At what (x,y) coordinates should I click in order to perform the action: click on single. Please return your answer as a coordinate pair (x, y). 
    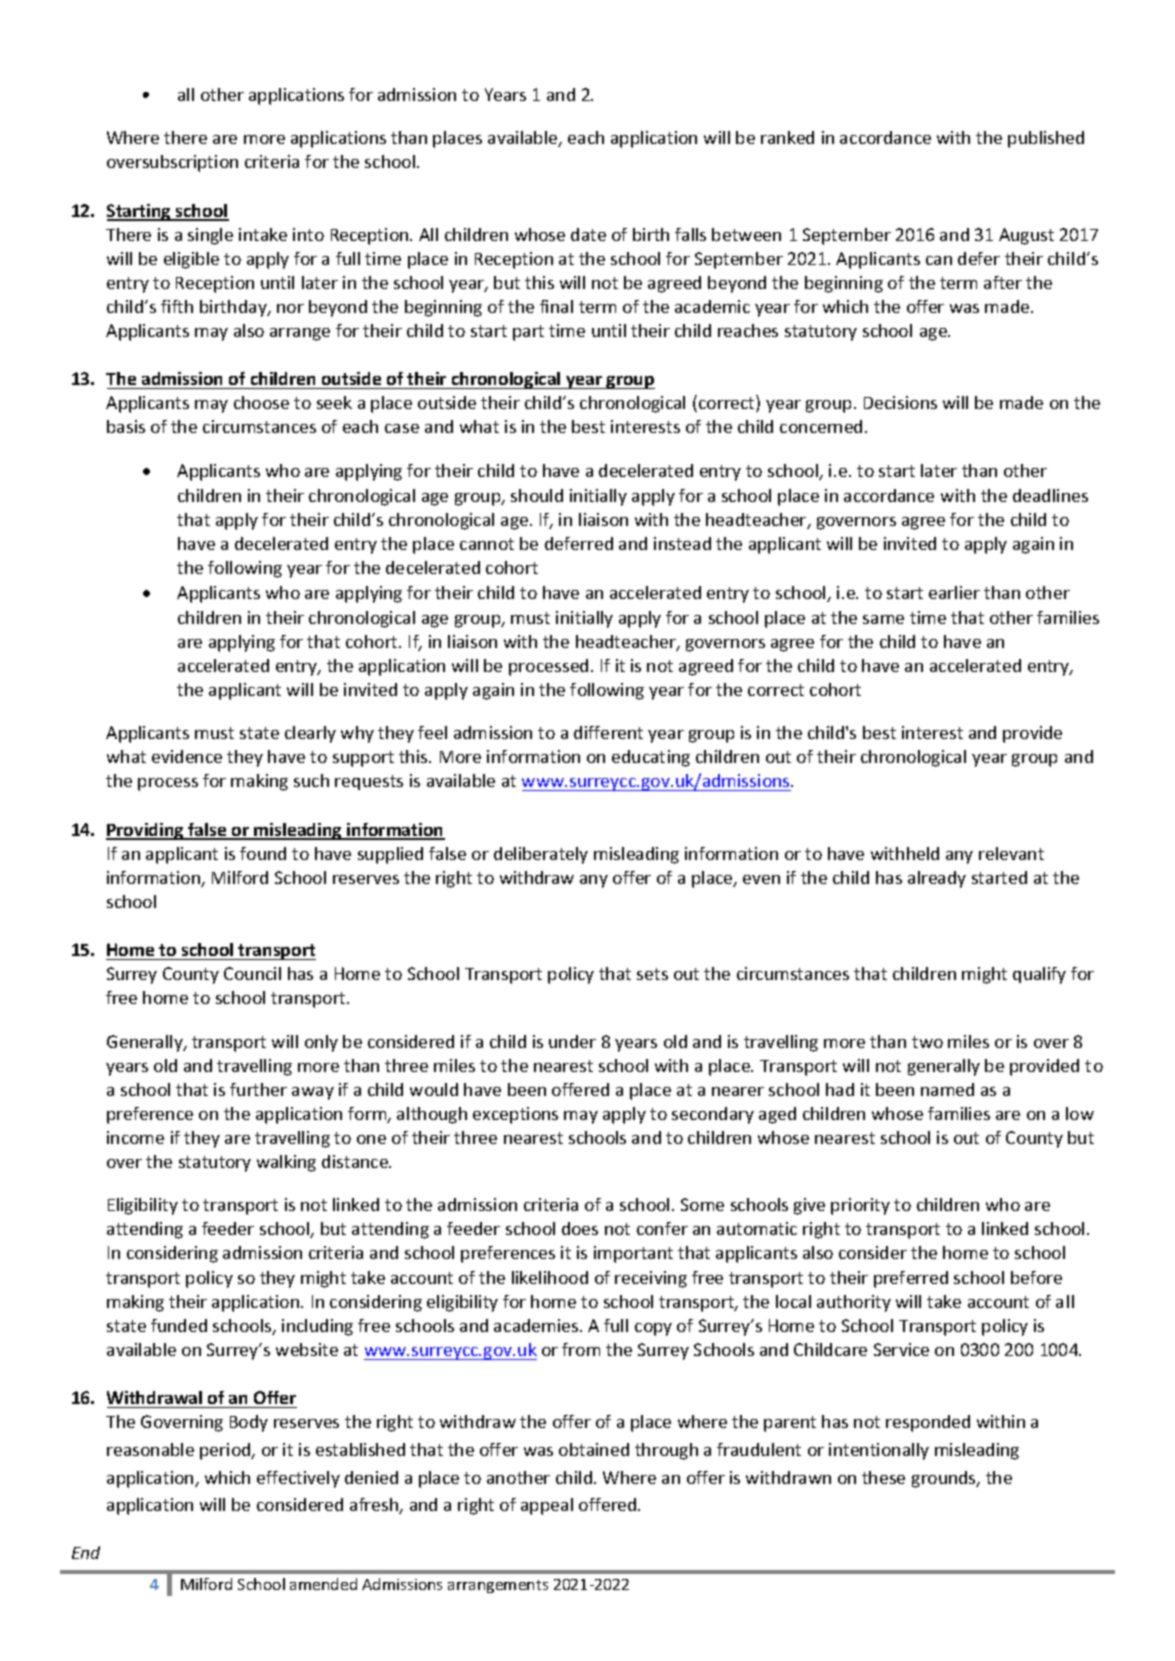
    Looking at the image, I should click on (210, 236).
